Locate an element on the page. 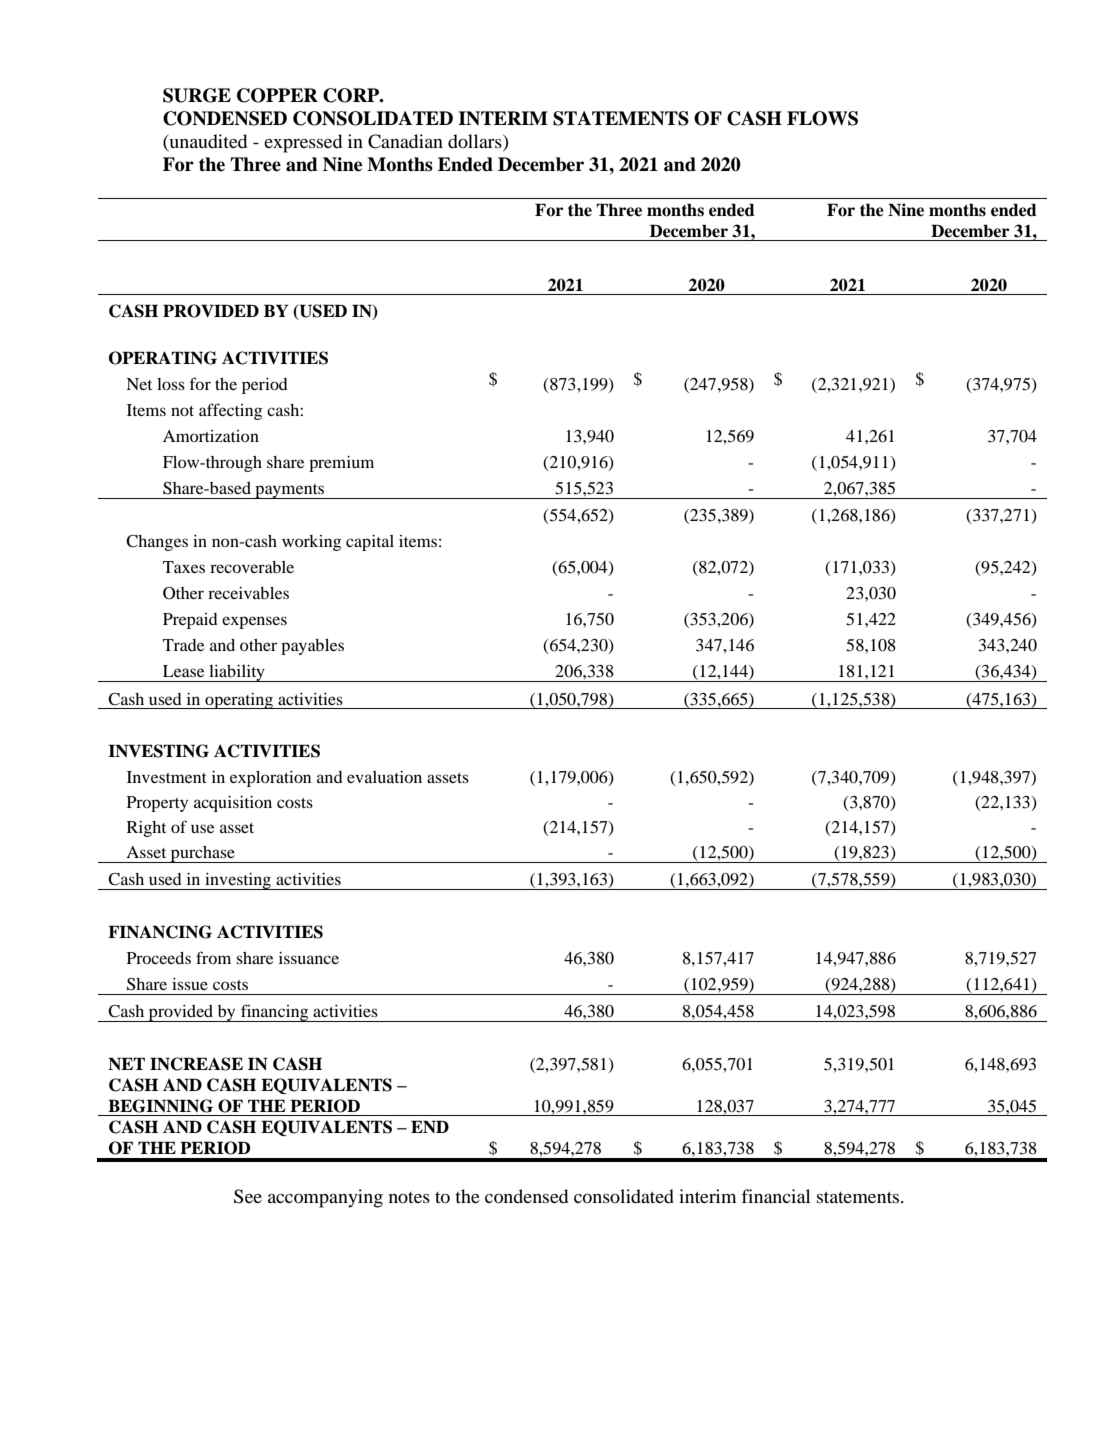  See is located at coordinates (248, 1196).
